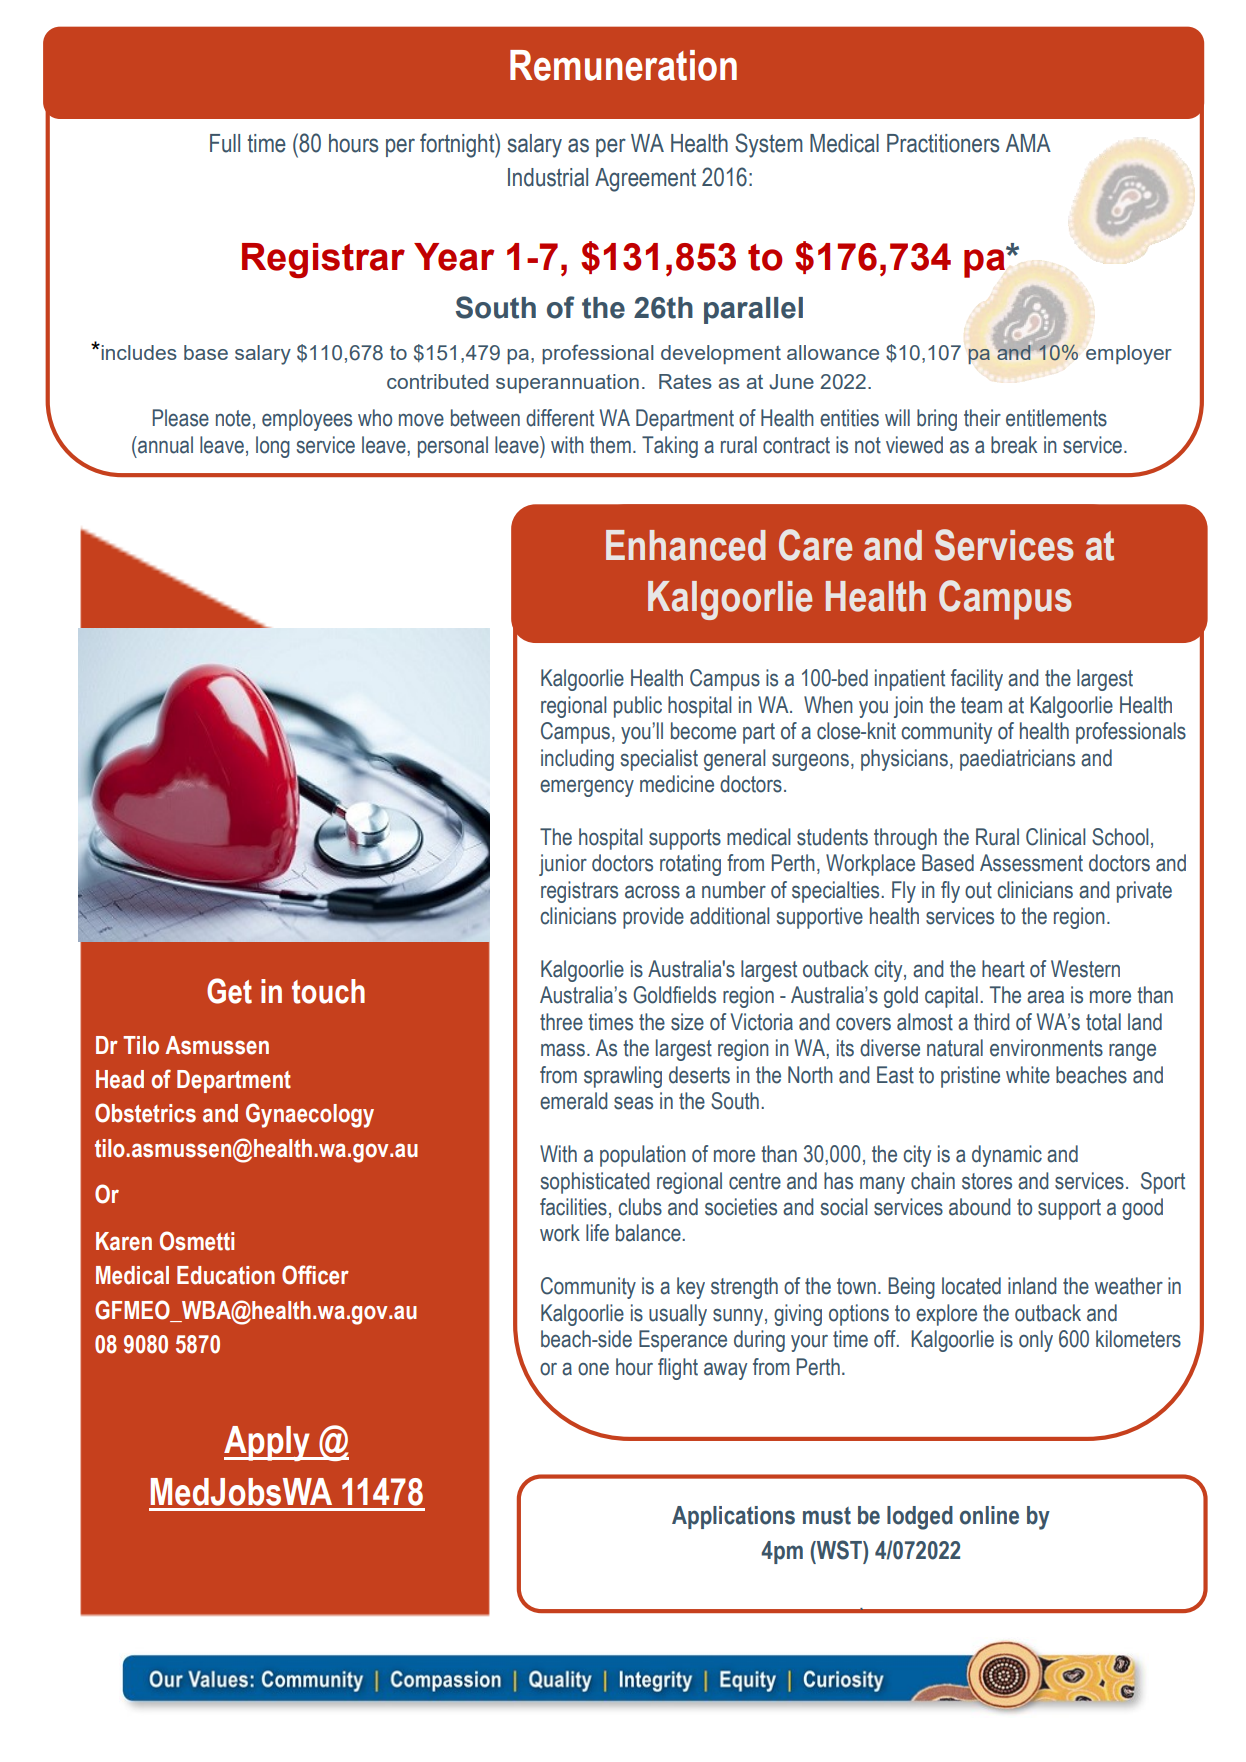 The height and width of the document is (1762, 1246). I want to click on size, so click(687, 1022).
